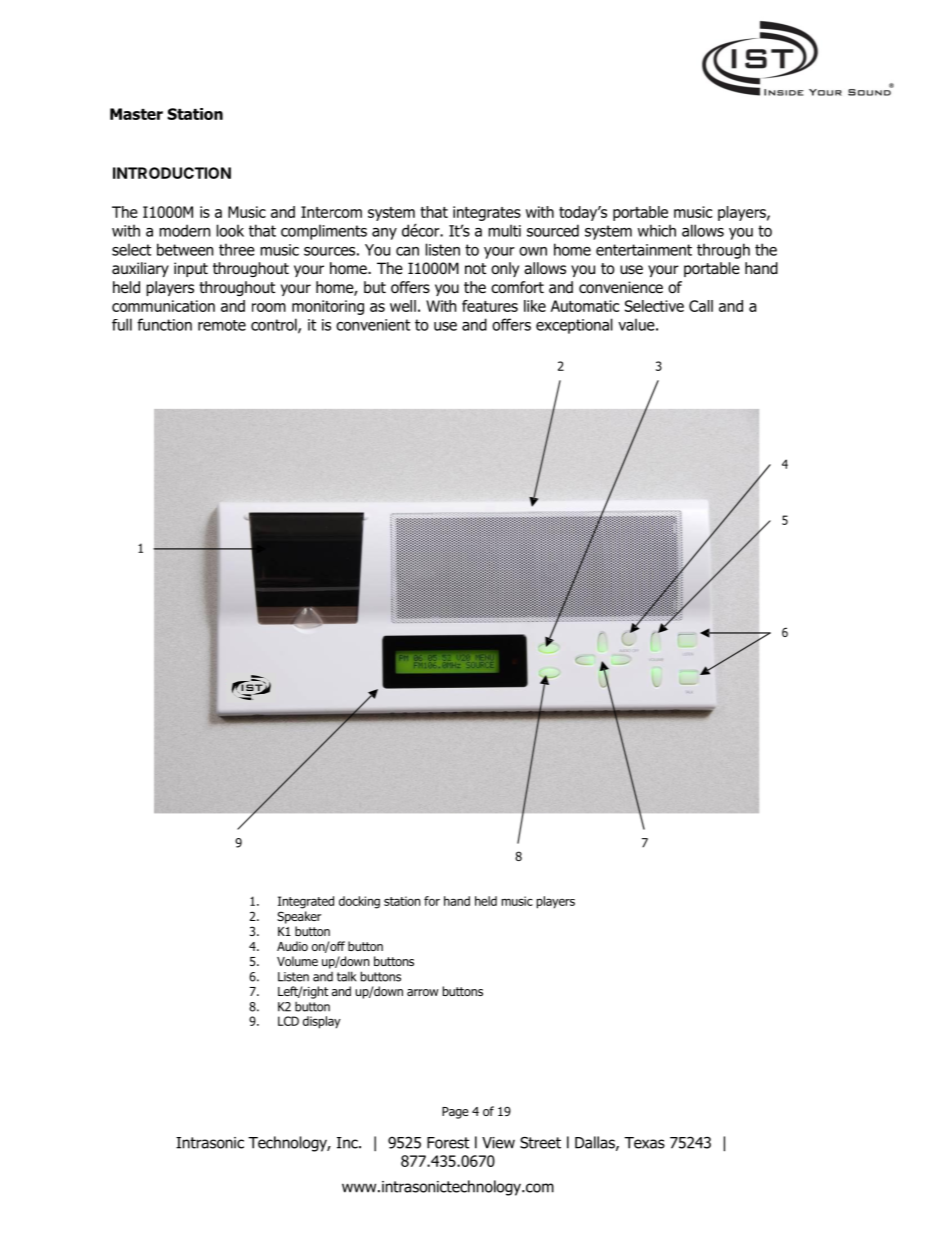 This document has width=952, height=1233. What do you see at coordinates (359, 902) in the document?
I see `docking` at bounding box center [359, 902].
